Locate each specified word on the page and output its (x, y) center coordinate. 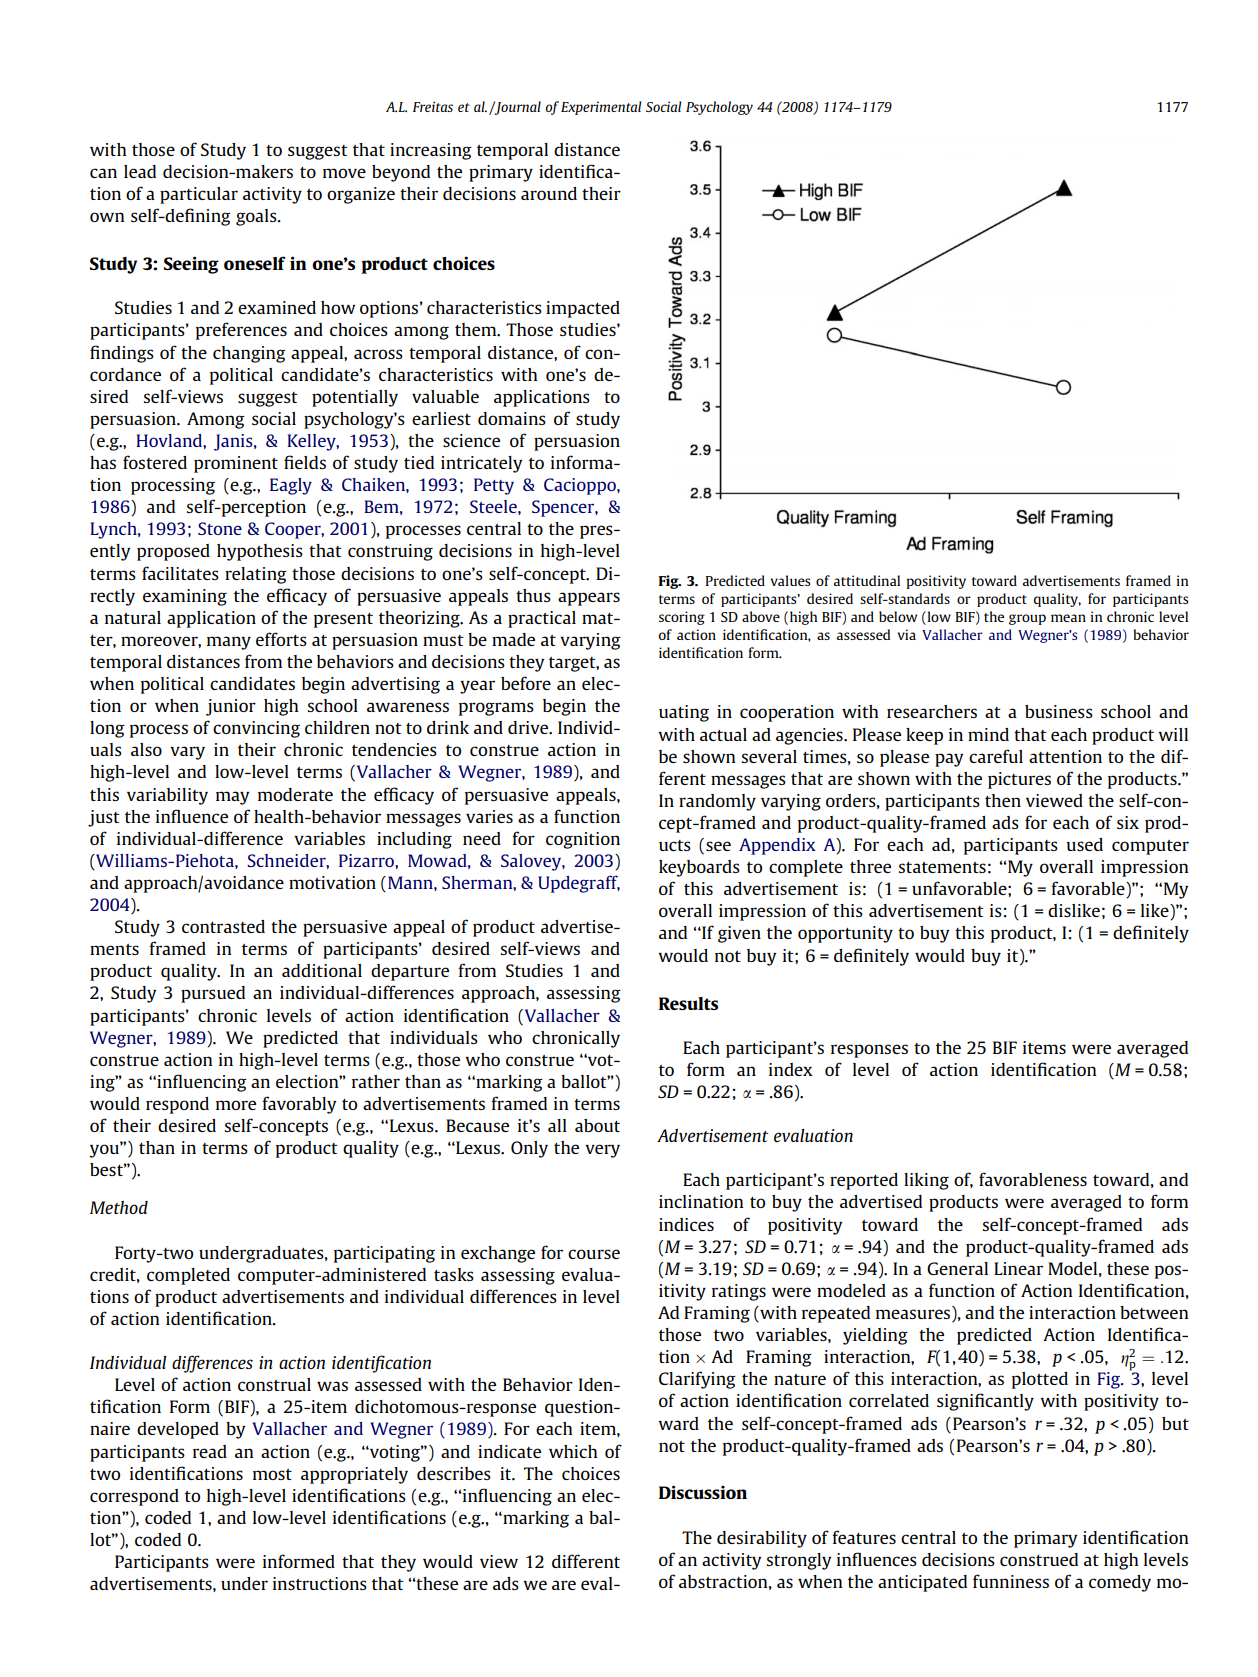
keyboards (699, 868)
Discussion (703, 1492)
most (272, 1474)
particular (199, 195)
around (549, 193)
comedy (1120, 1583)
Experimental (601, 108)
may (232, 798)
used (1084, 844)
